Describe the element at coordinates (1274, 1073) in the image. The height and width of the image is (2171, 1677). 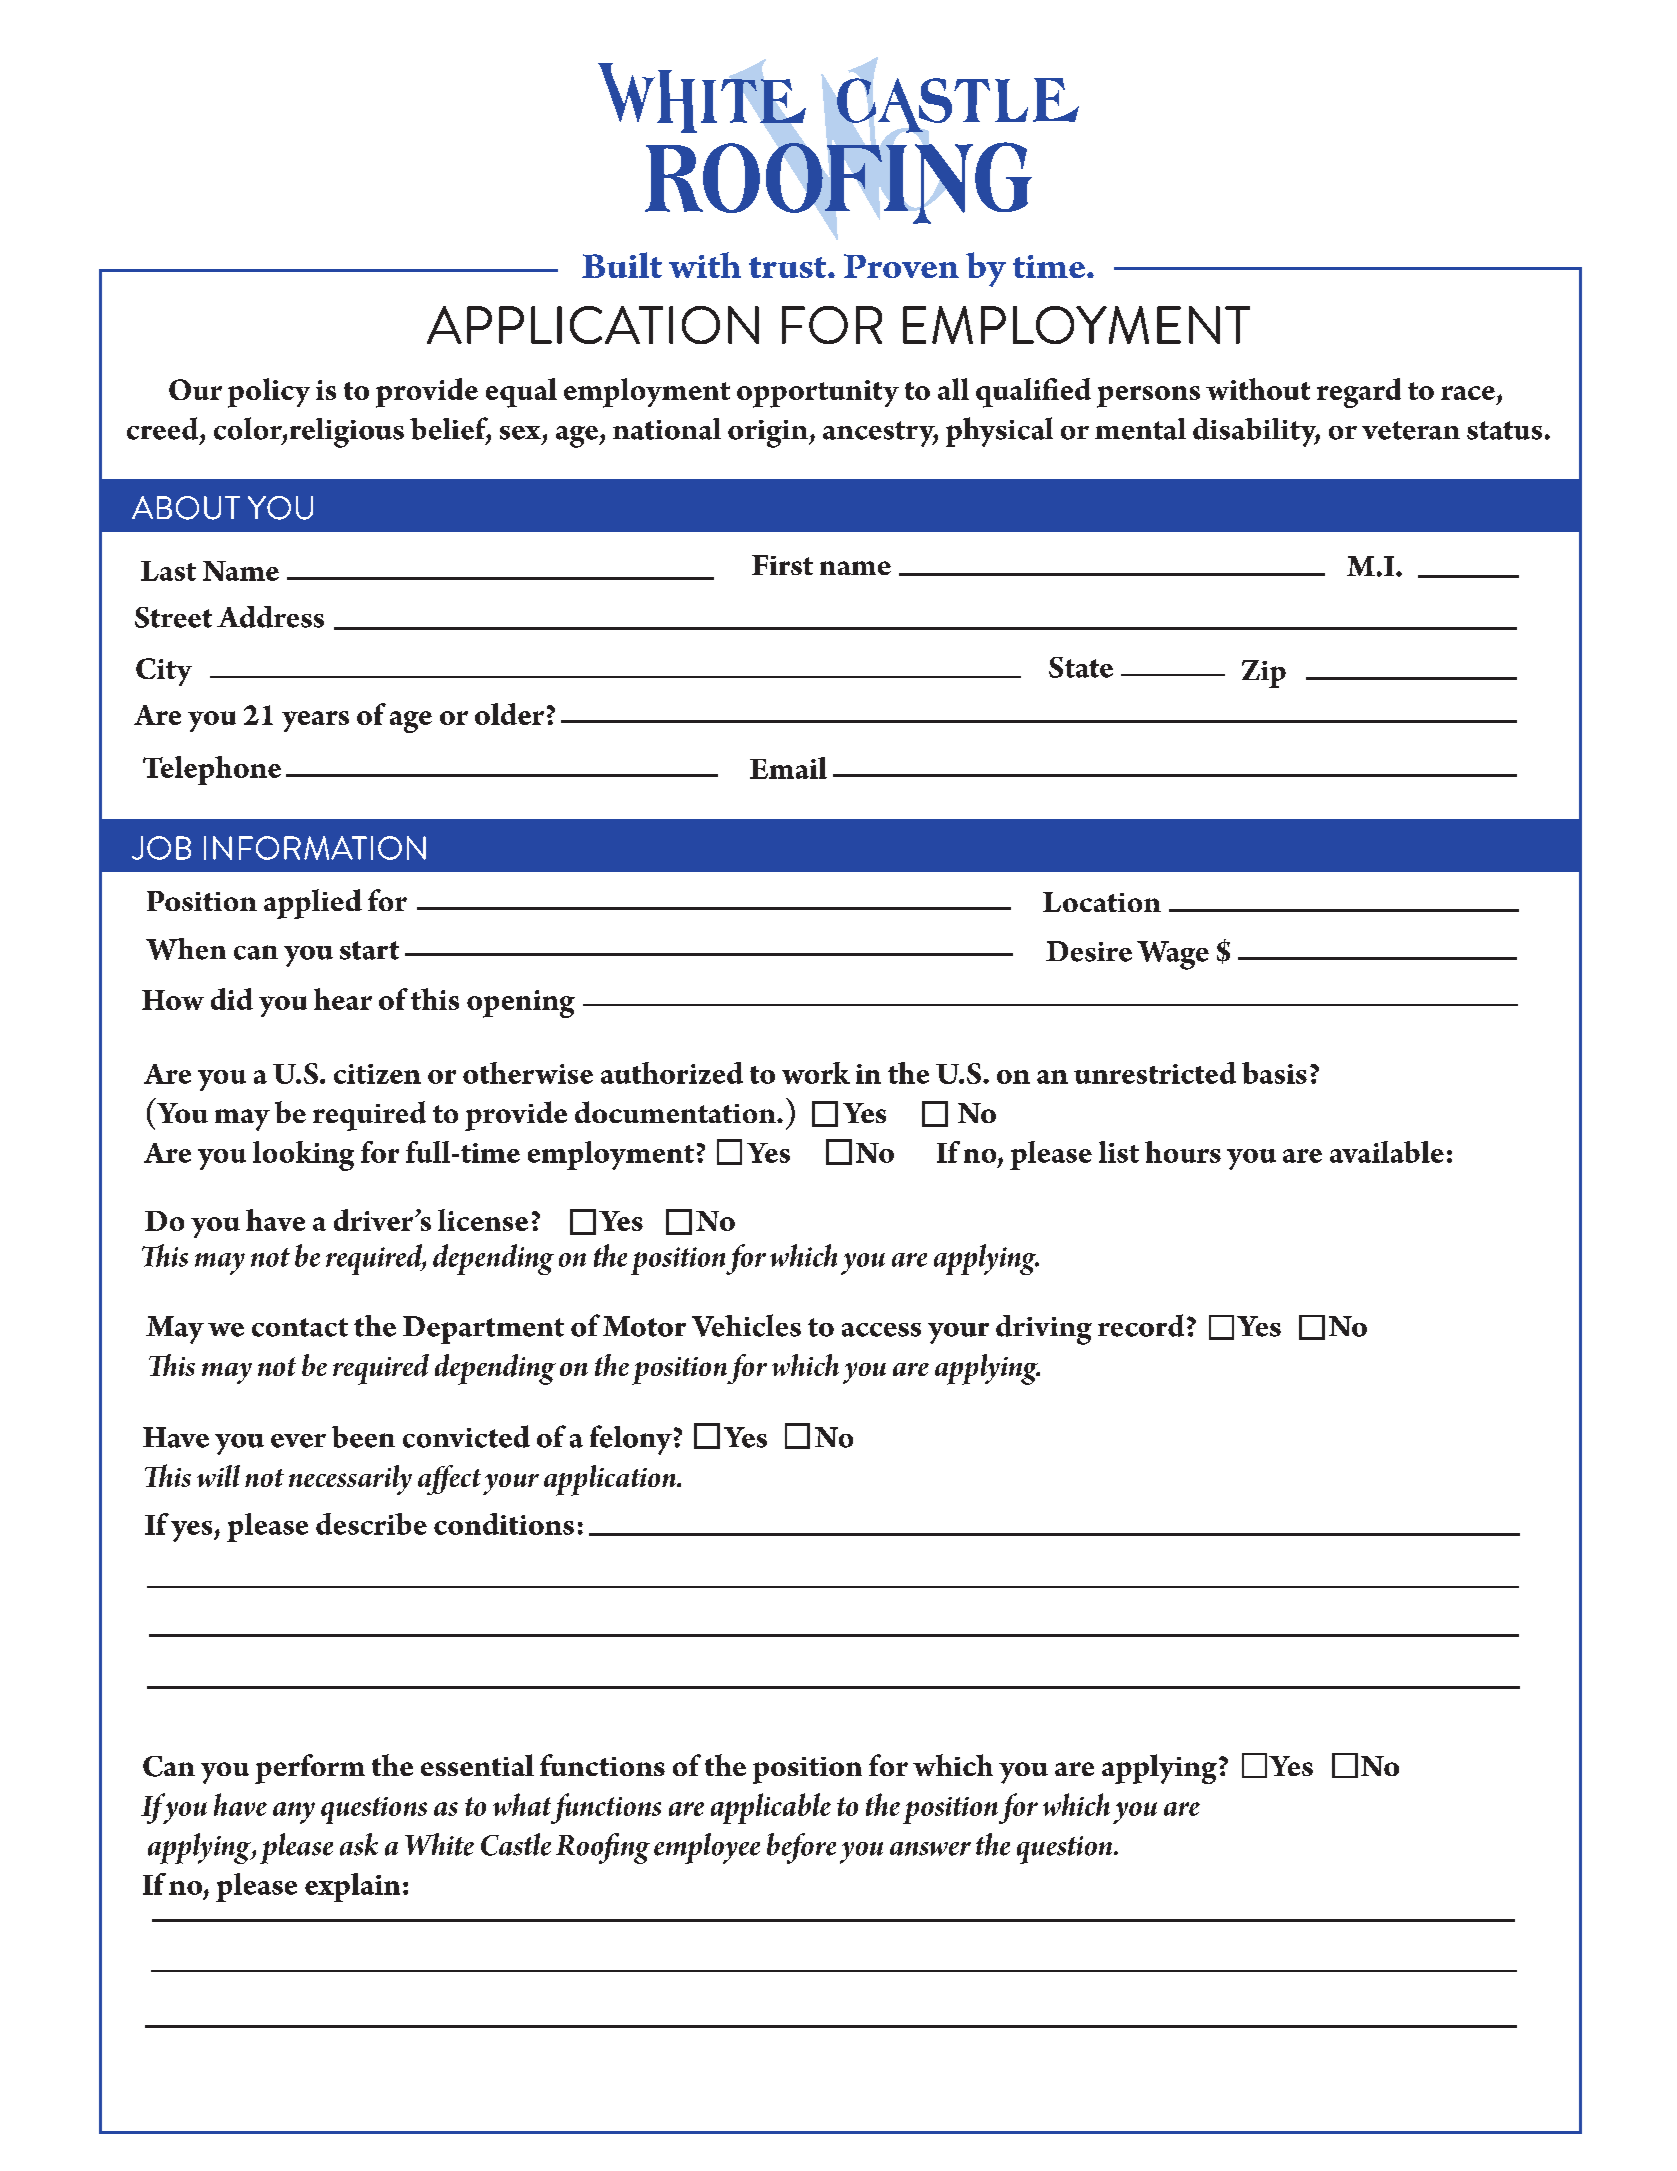
I see `basis` at that location.
